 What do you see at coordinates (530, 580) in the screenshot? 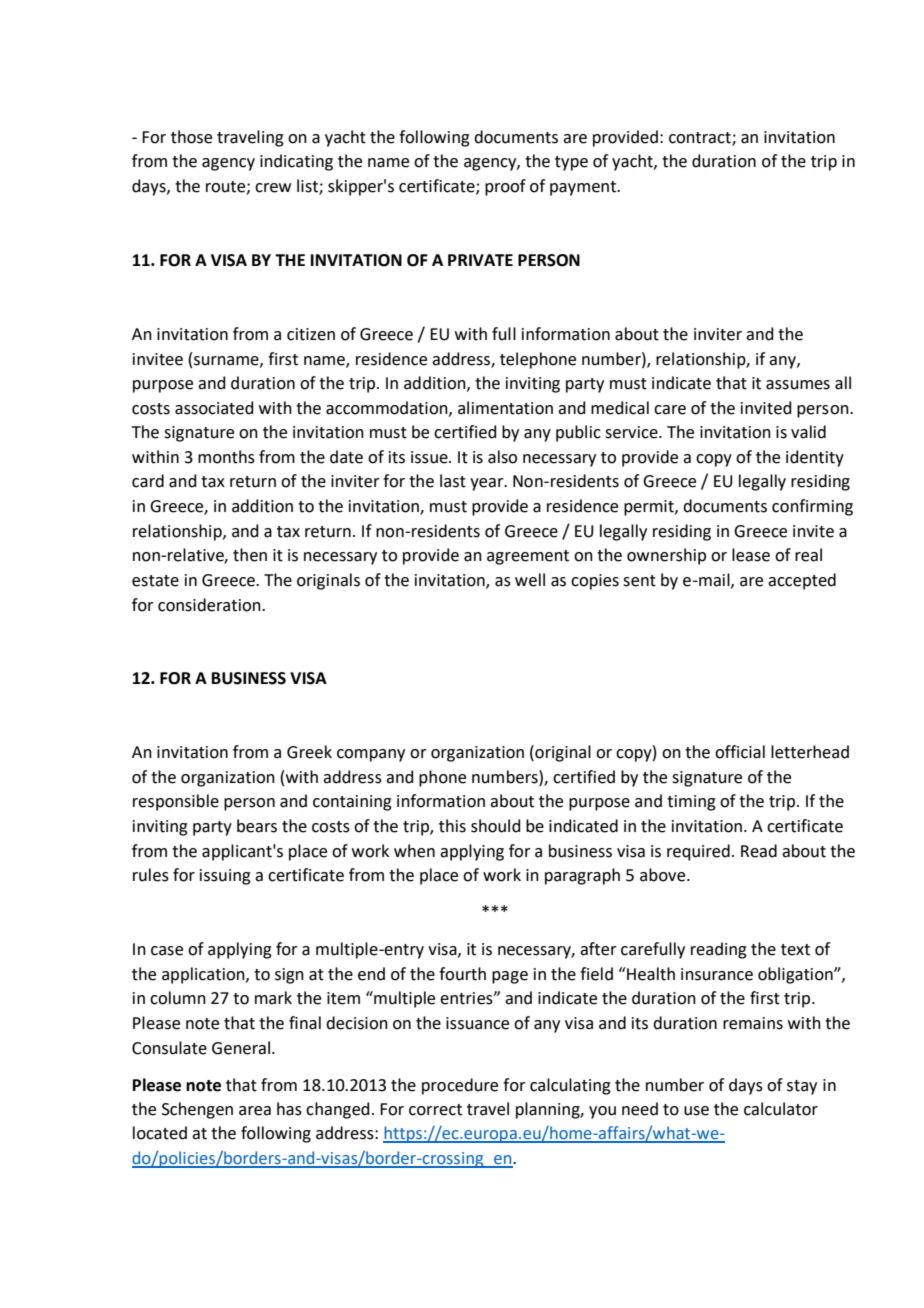
I see `well` at bounding box center [530, 580].
